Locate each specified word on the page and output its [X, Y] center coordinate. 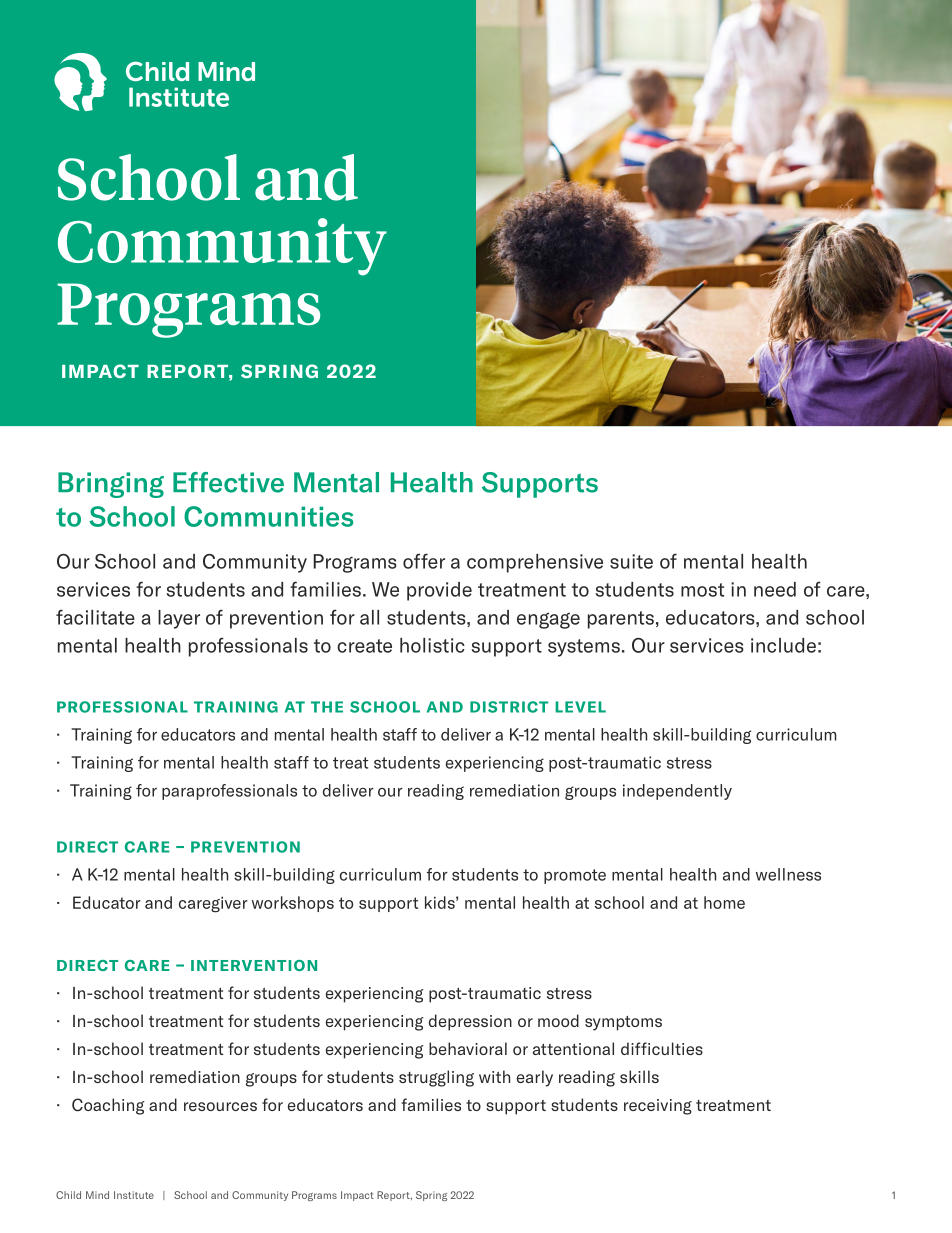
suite [631, 561]
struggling [436, 1078]
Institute [134, 1195]
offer [424, 561]
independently [677, 792]
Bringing [111, 485]
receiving [658, 1107]
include [783, 645]
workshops [293, 904]
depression [470, 1022]
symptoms [623, 1023]
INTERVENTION [254, 965]
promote [575, 876]
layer [179, 619]
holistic [432, 645]
